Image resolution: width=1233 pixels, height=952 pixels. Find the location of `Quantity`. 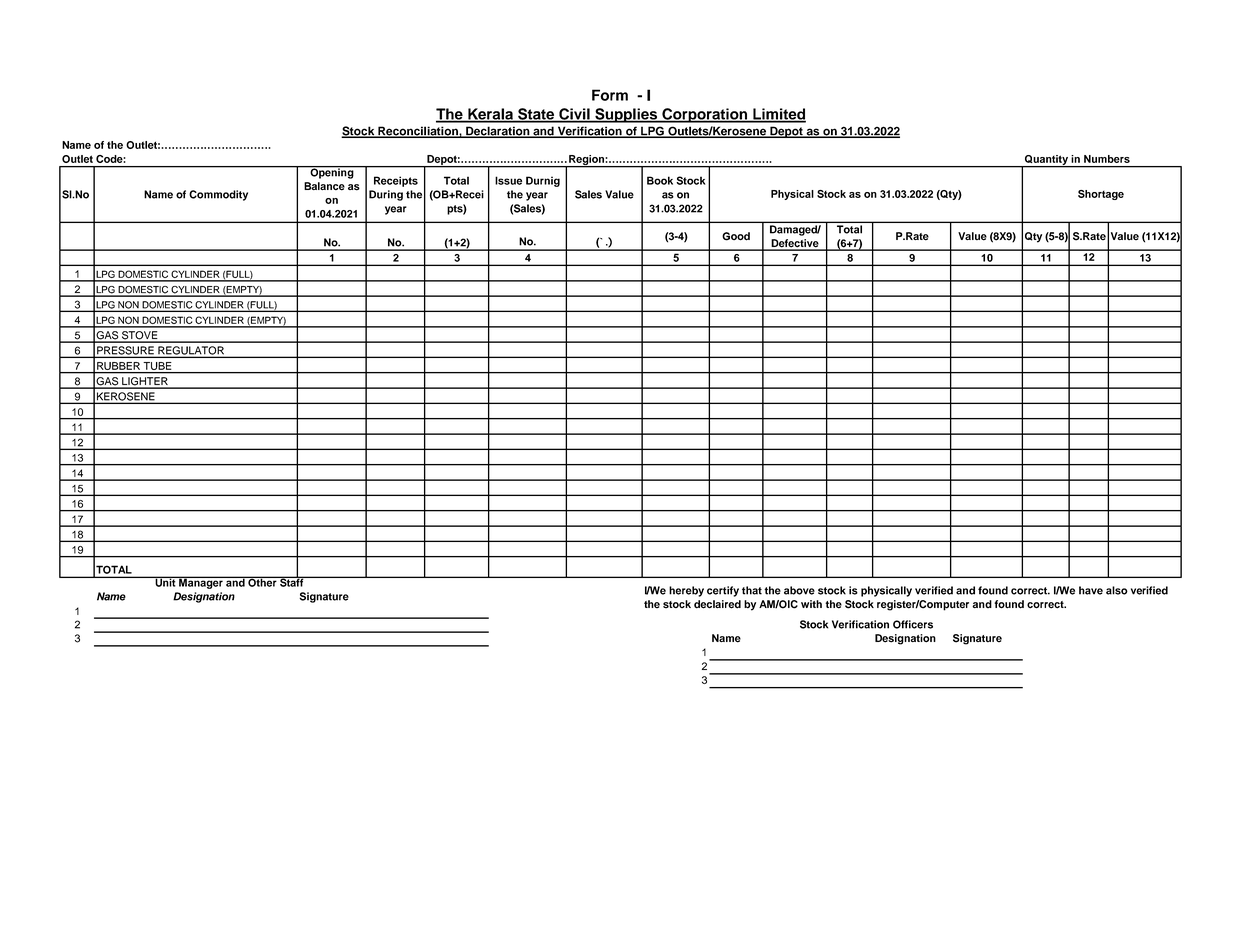

Quantity is located at coordinates (1046, 161).
